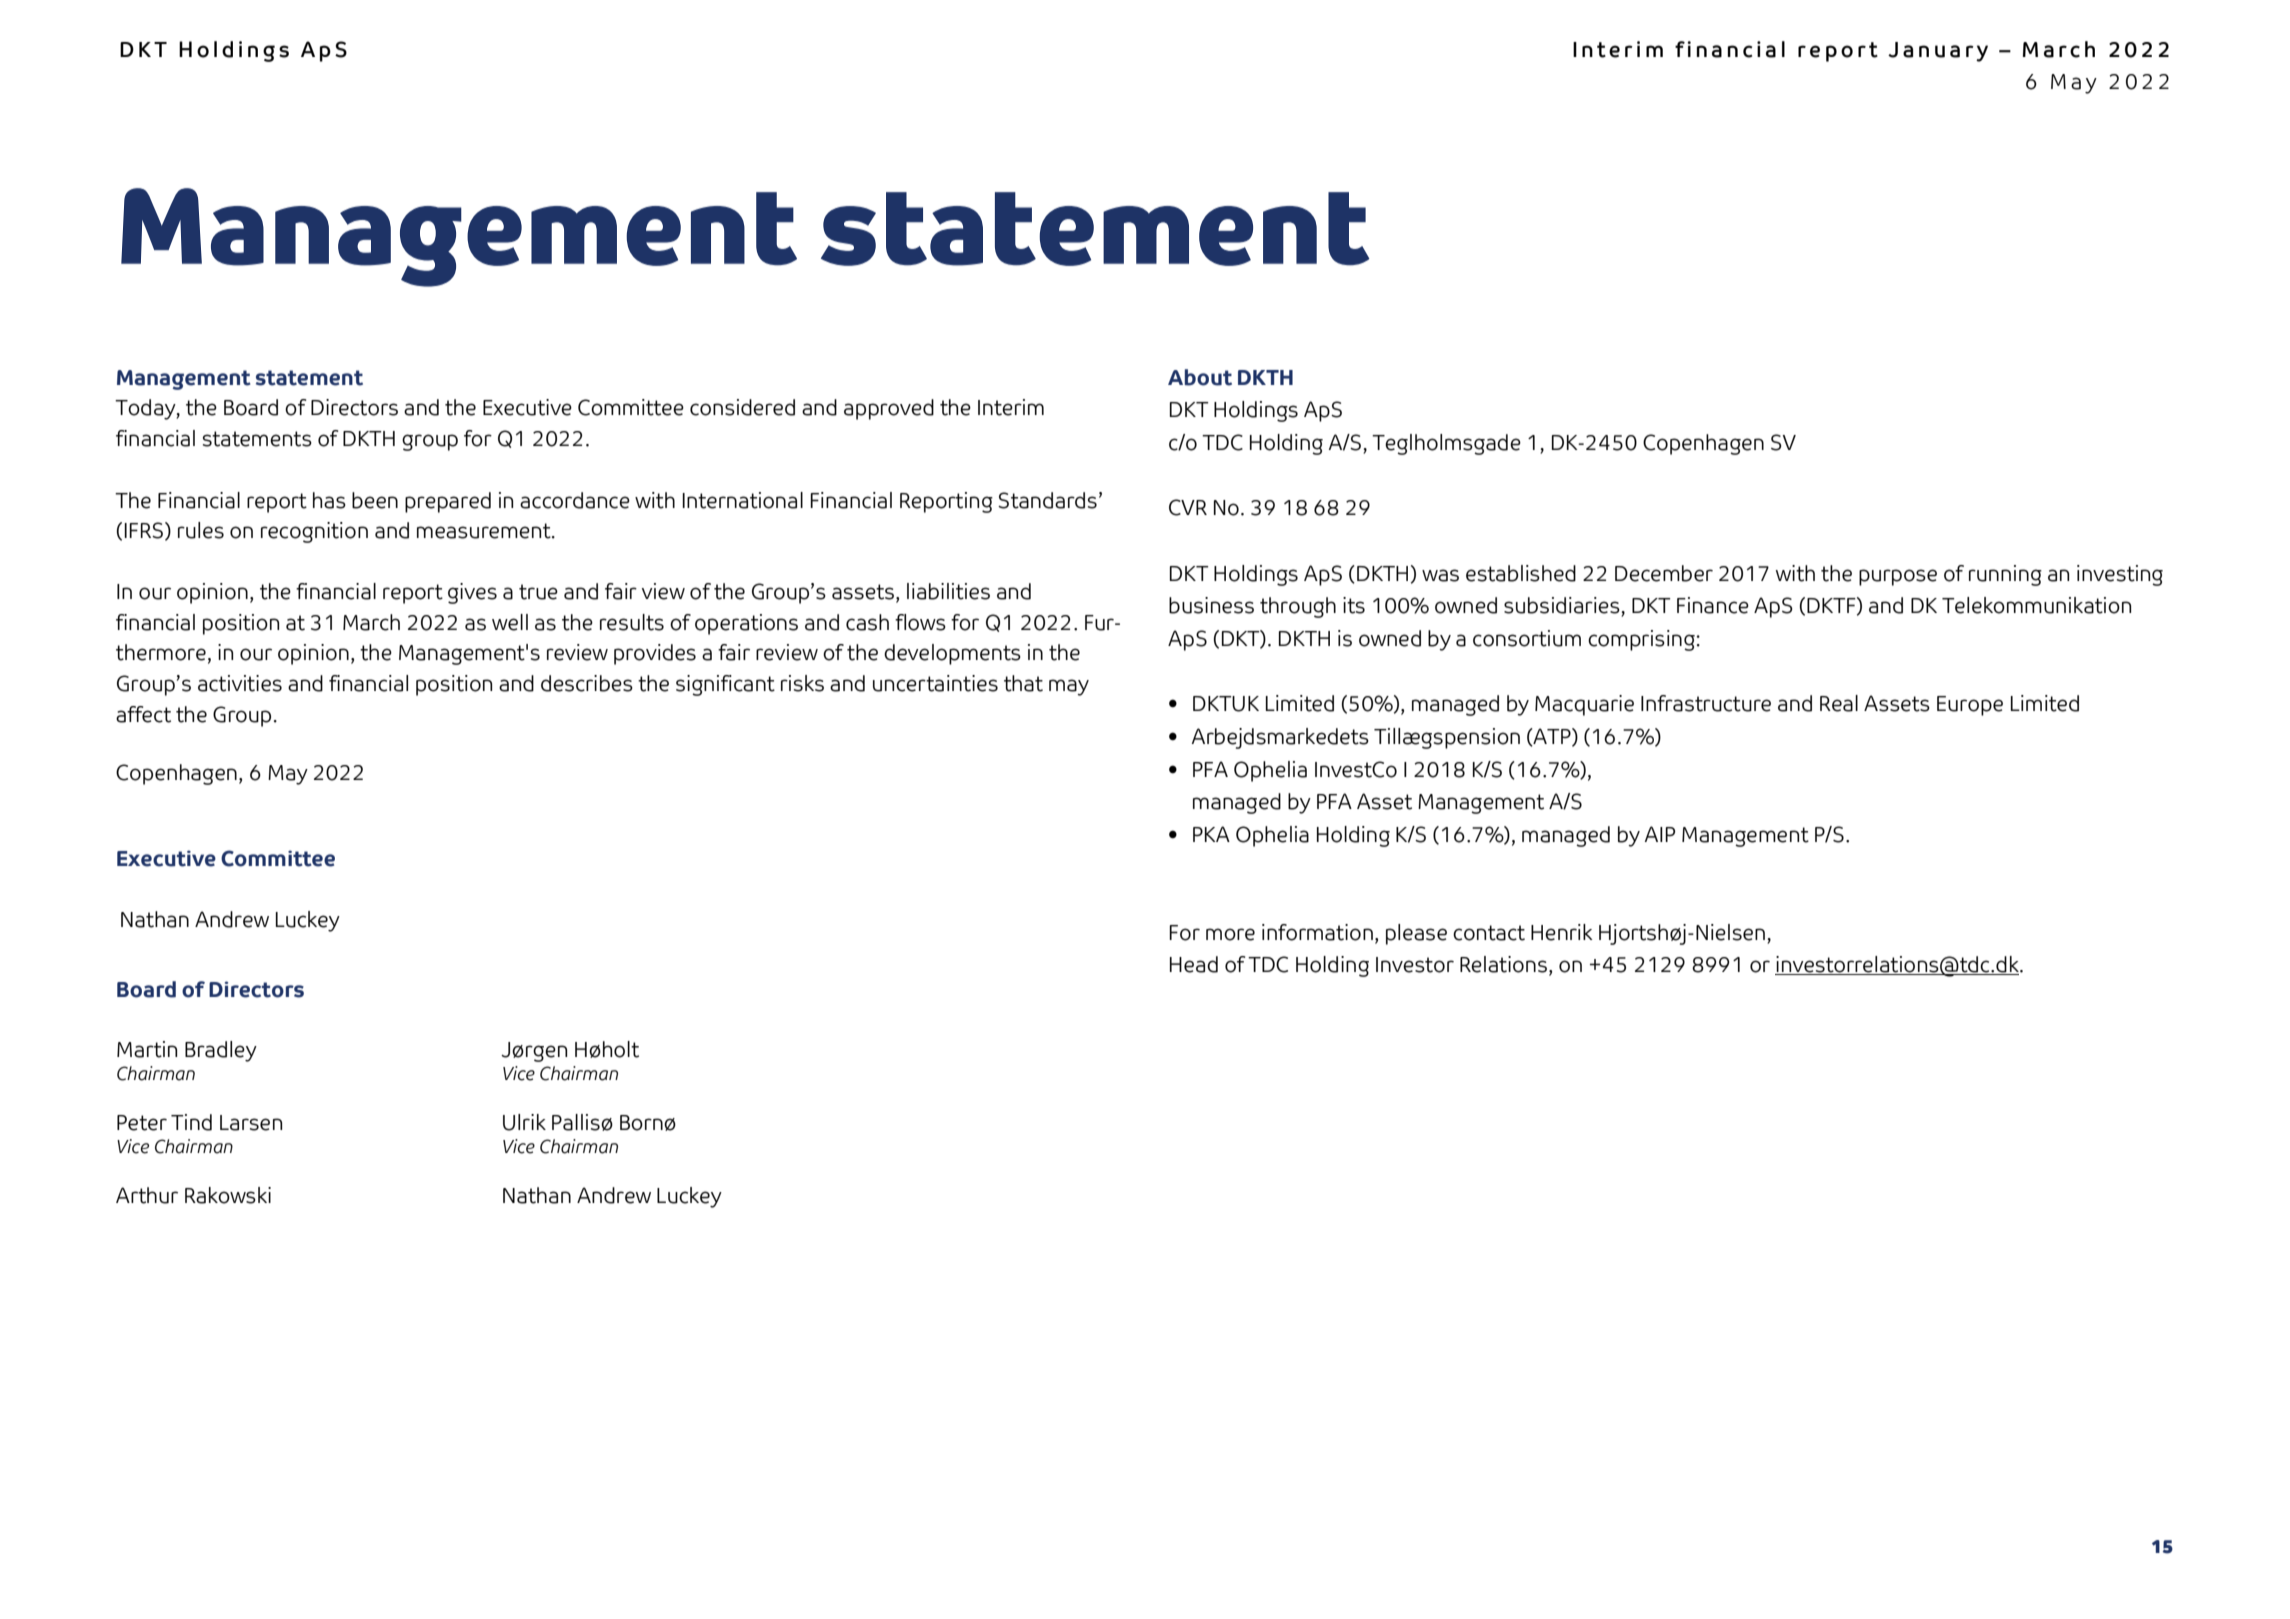 This document has width=2290, height=1619. Describe the element at coordinates (1200, 377) in the document. I see `About` at that location.
